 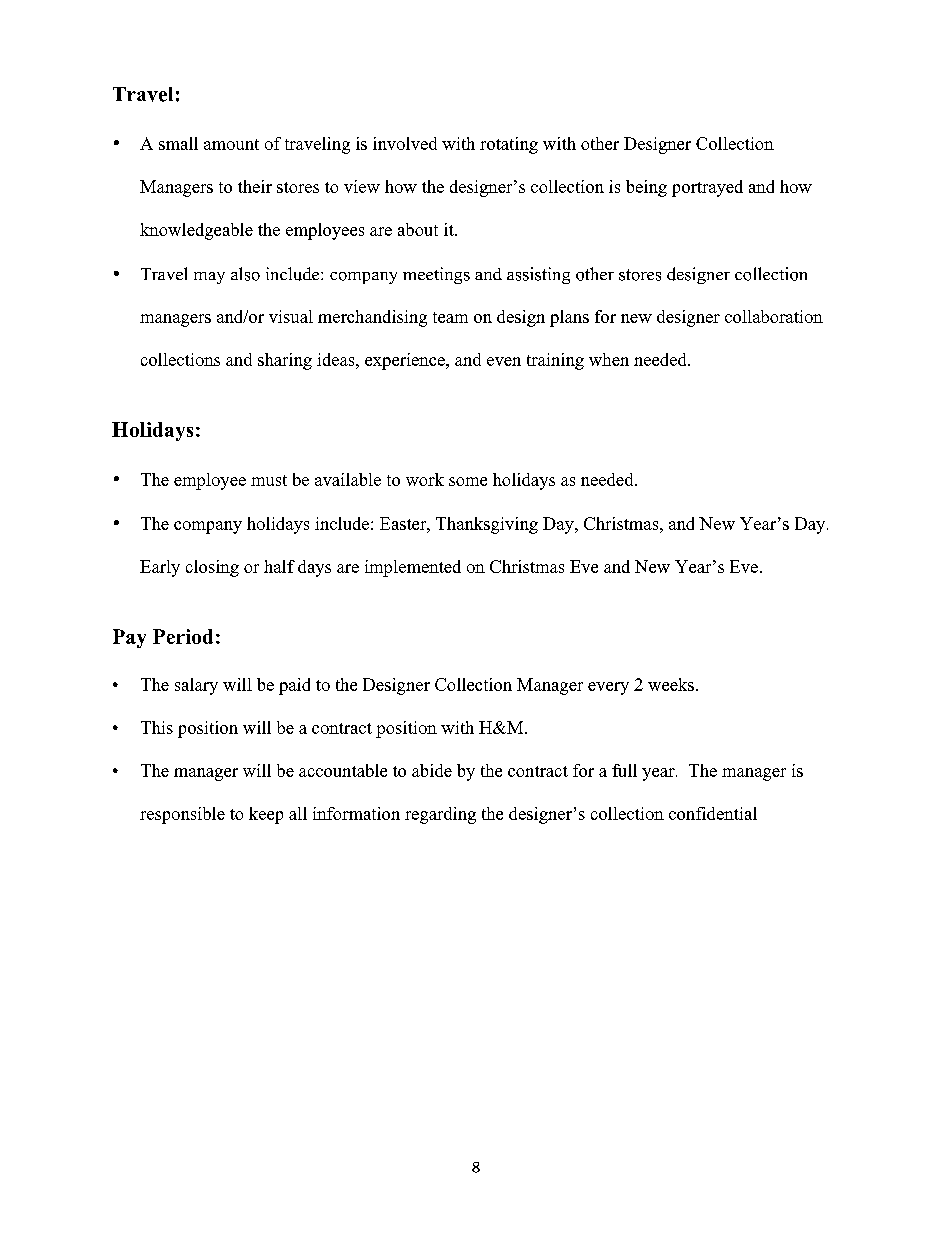 What do you see at coordinates (707, 188) in the document?
I see `portrayed` at bounding box center [707, 188].
